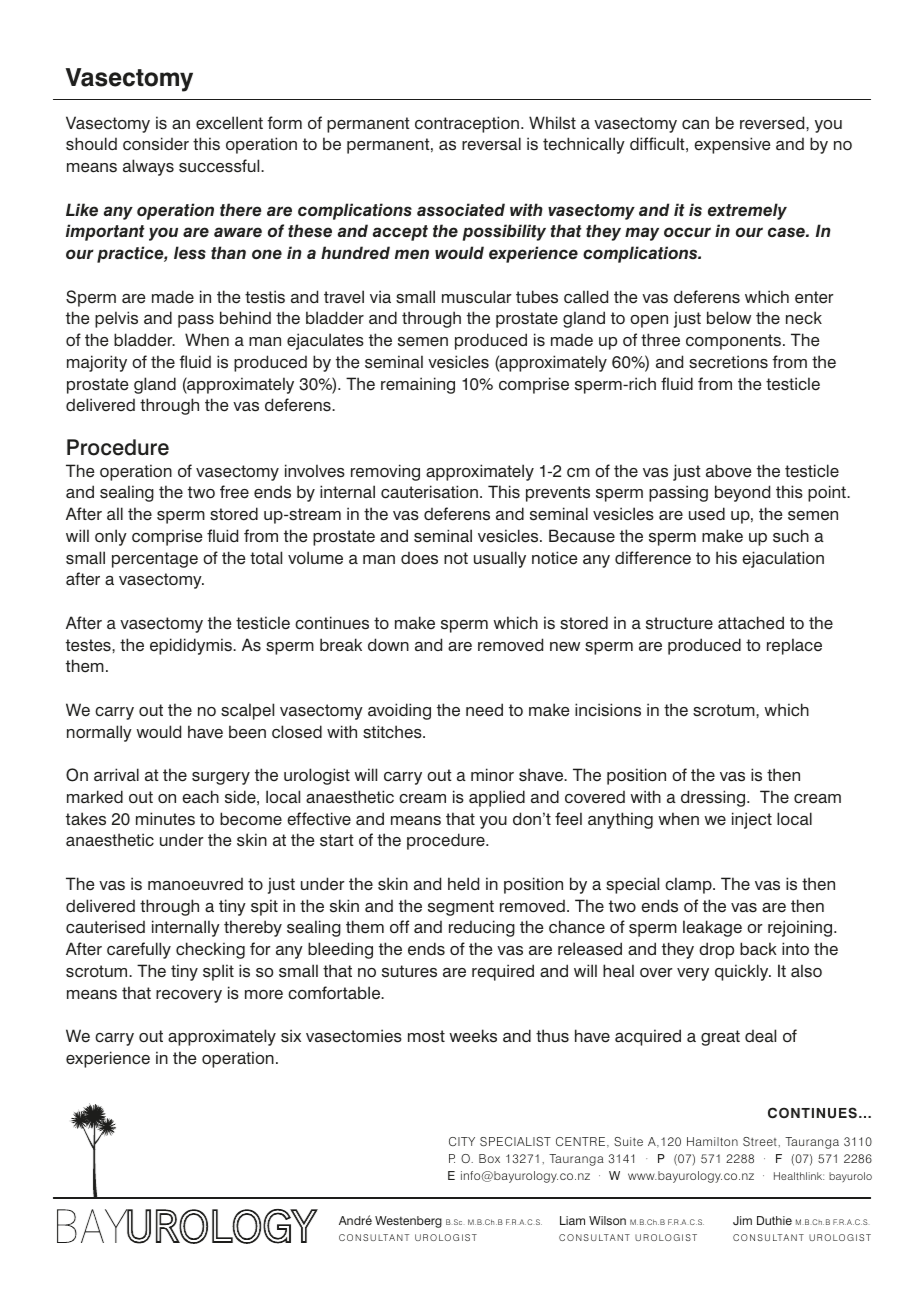 This screenshot has width=924, height=1308. I want to click on Box, so click(489, 1158).
